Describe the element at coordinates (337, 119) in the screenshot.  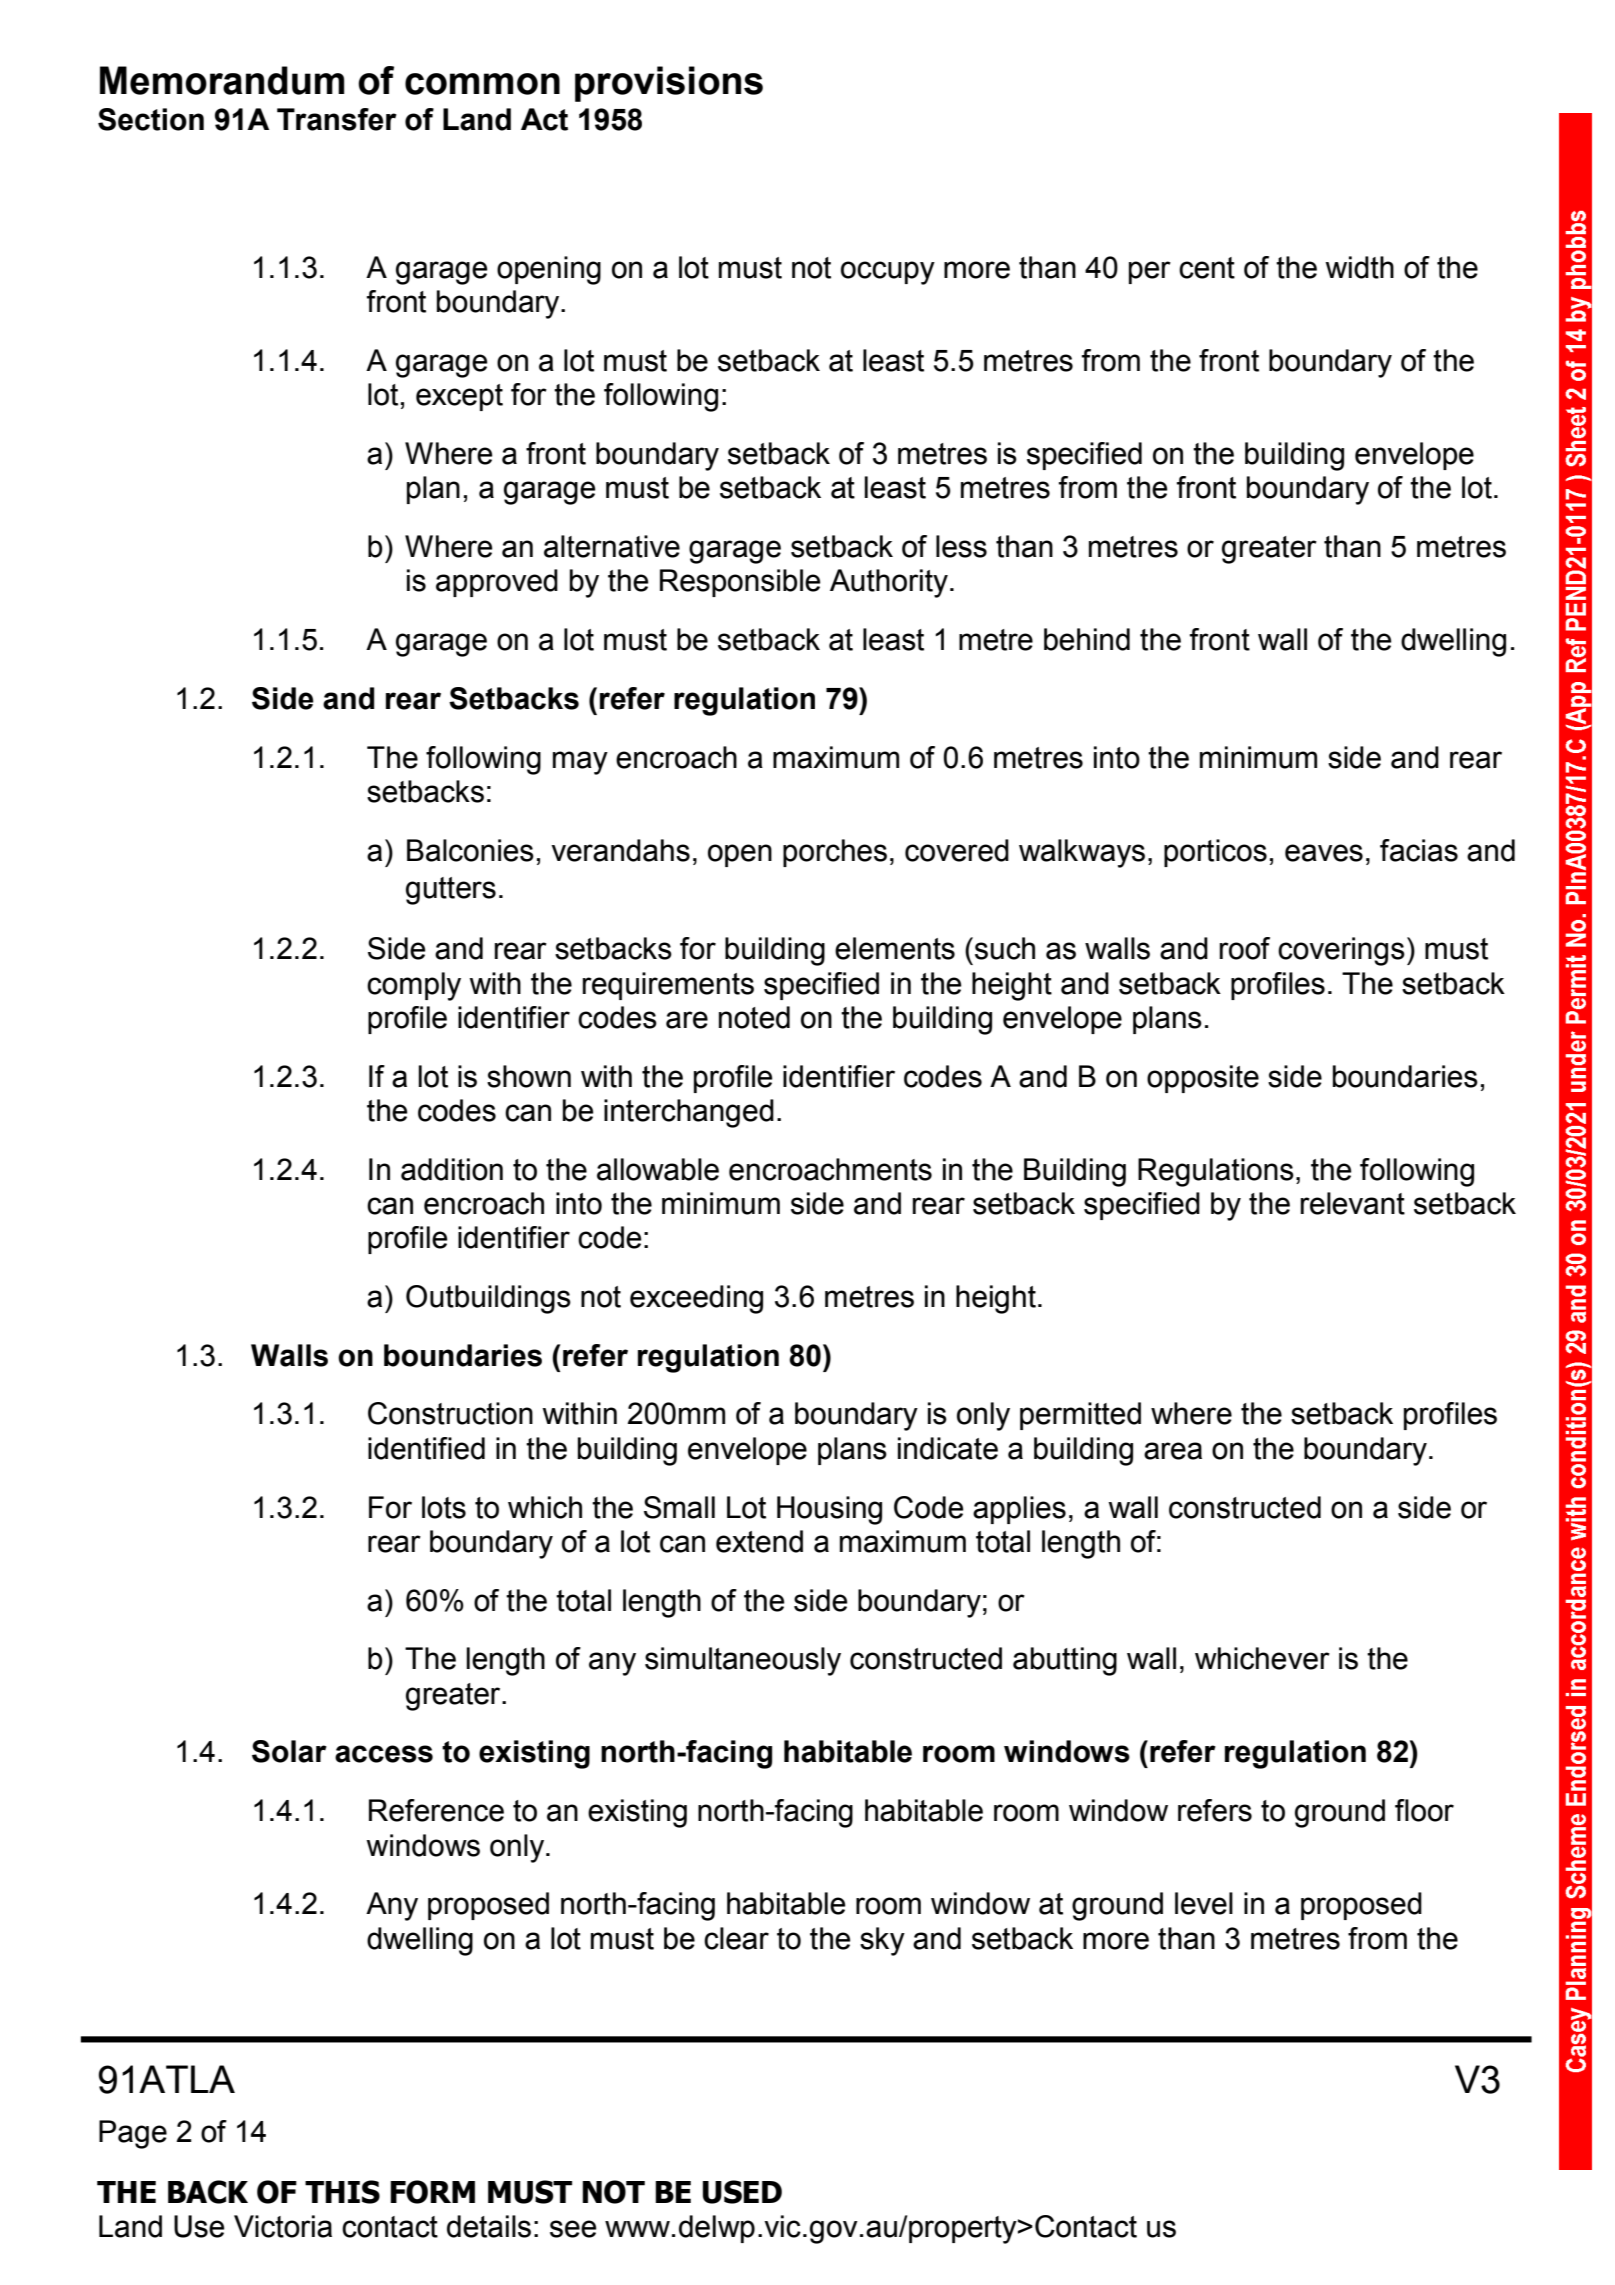
I see `Transfer` at that location.
